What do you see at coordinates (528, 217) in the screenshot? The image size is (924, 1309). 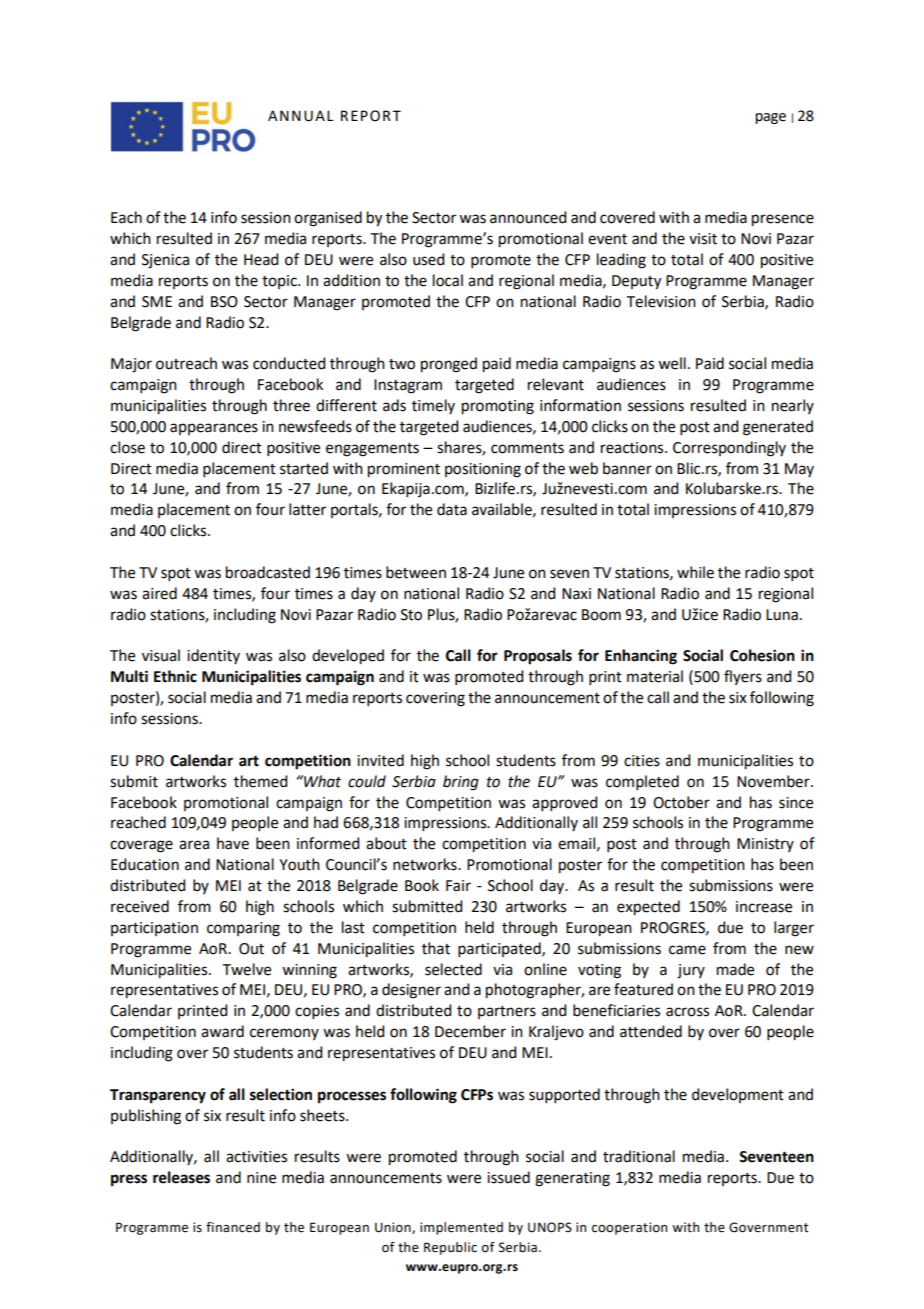 I see `announced` at bounding box center [528, 217].
